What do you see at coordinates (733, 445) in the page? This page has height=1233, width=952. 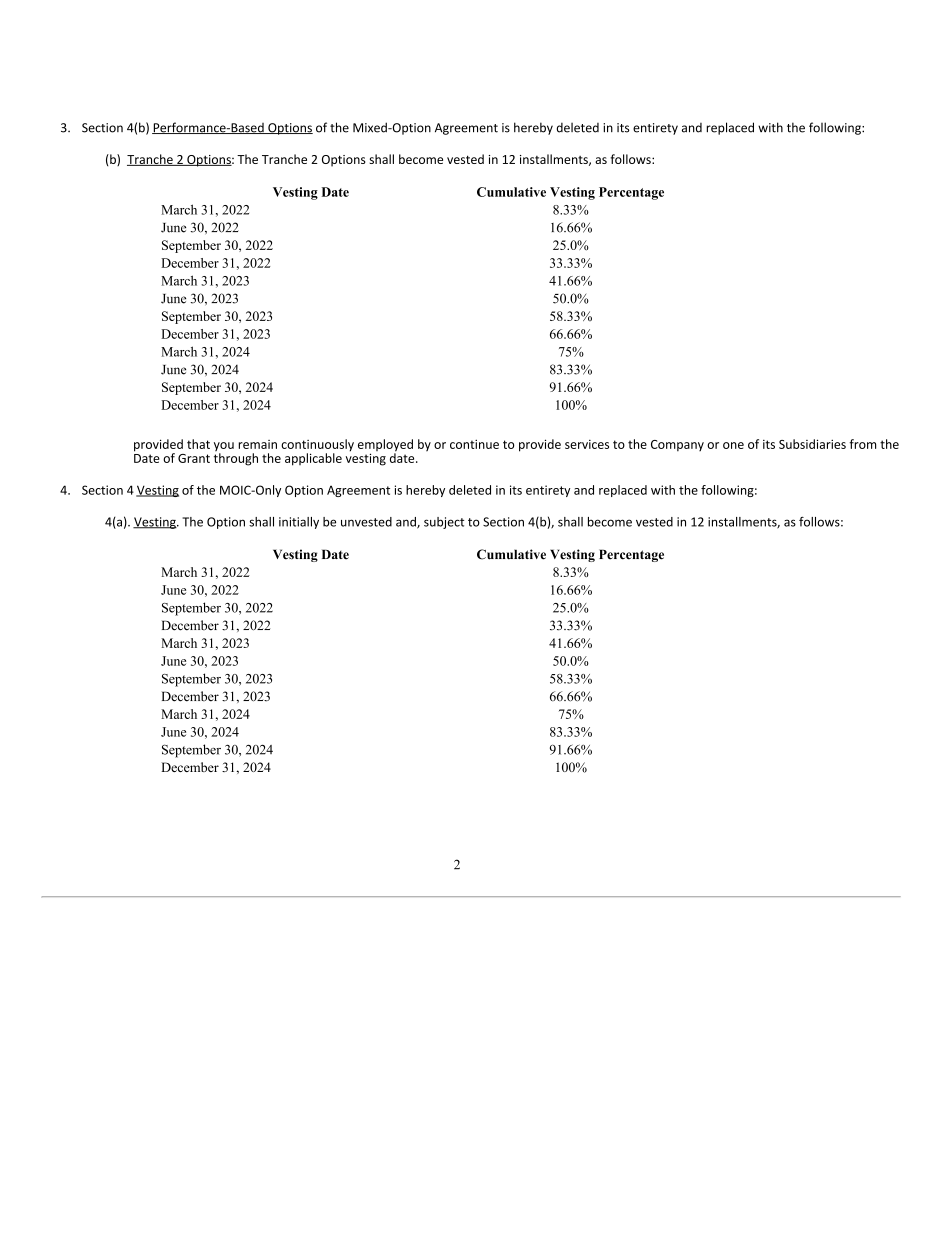 I see `one` at bounding box center [733, 445].
